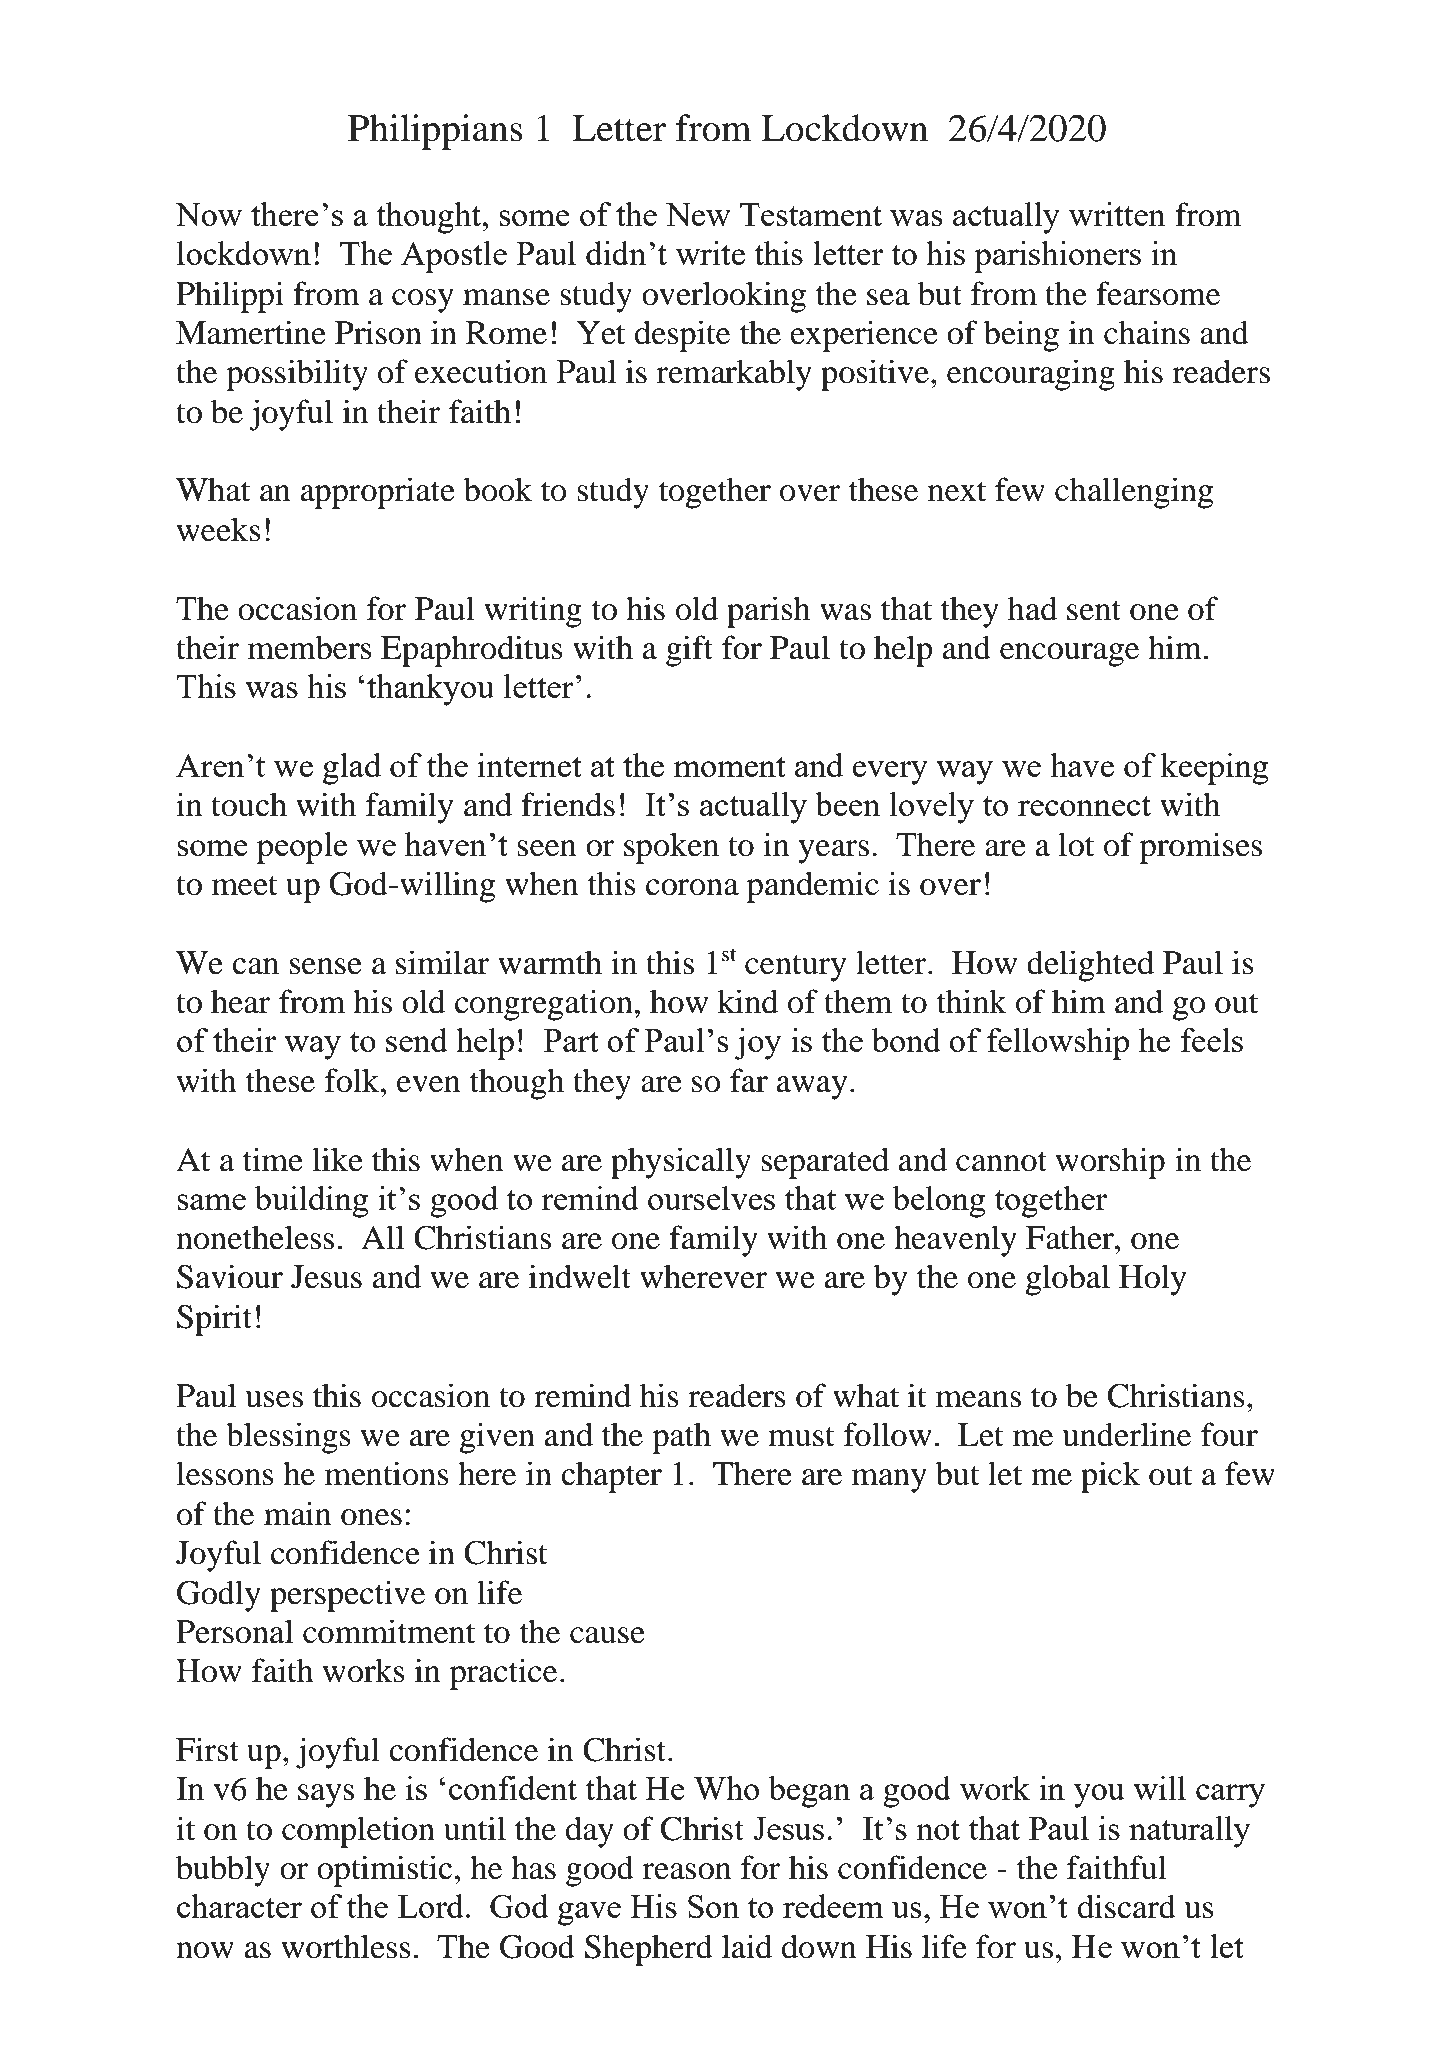  Describe the element at coordinates (378, 332) in the screenshot. I see `Prison` at that location.
